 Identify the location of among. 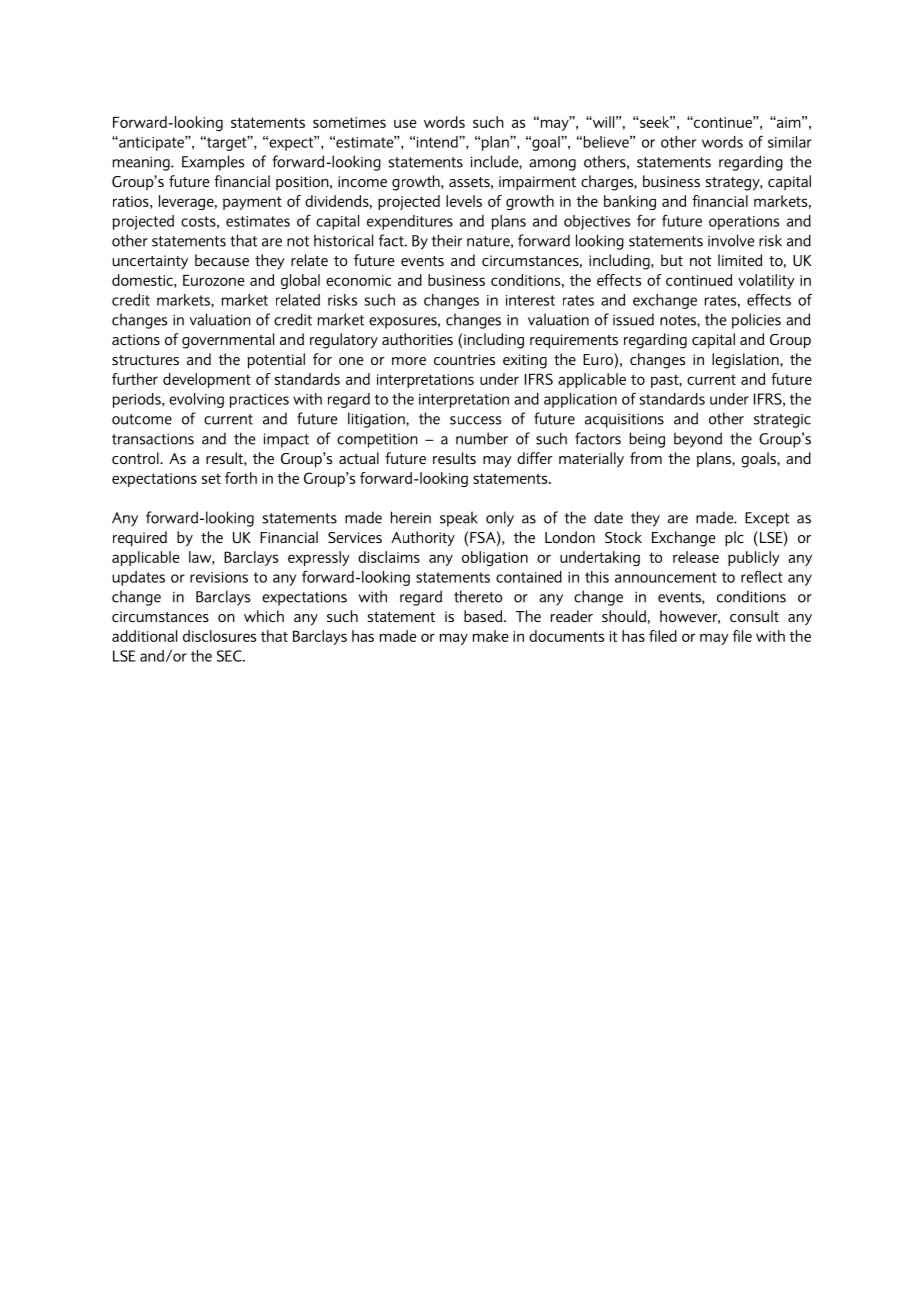
(552, 165).
